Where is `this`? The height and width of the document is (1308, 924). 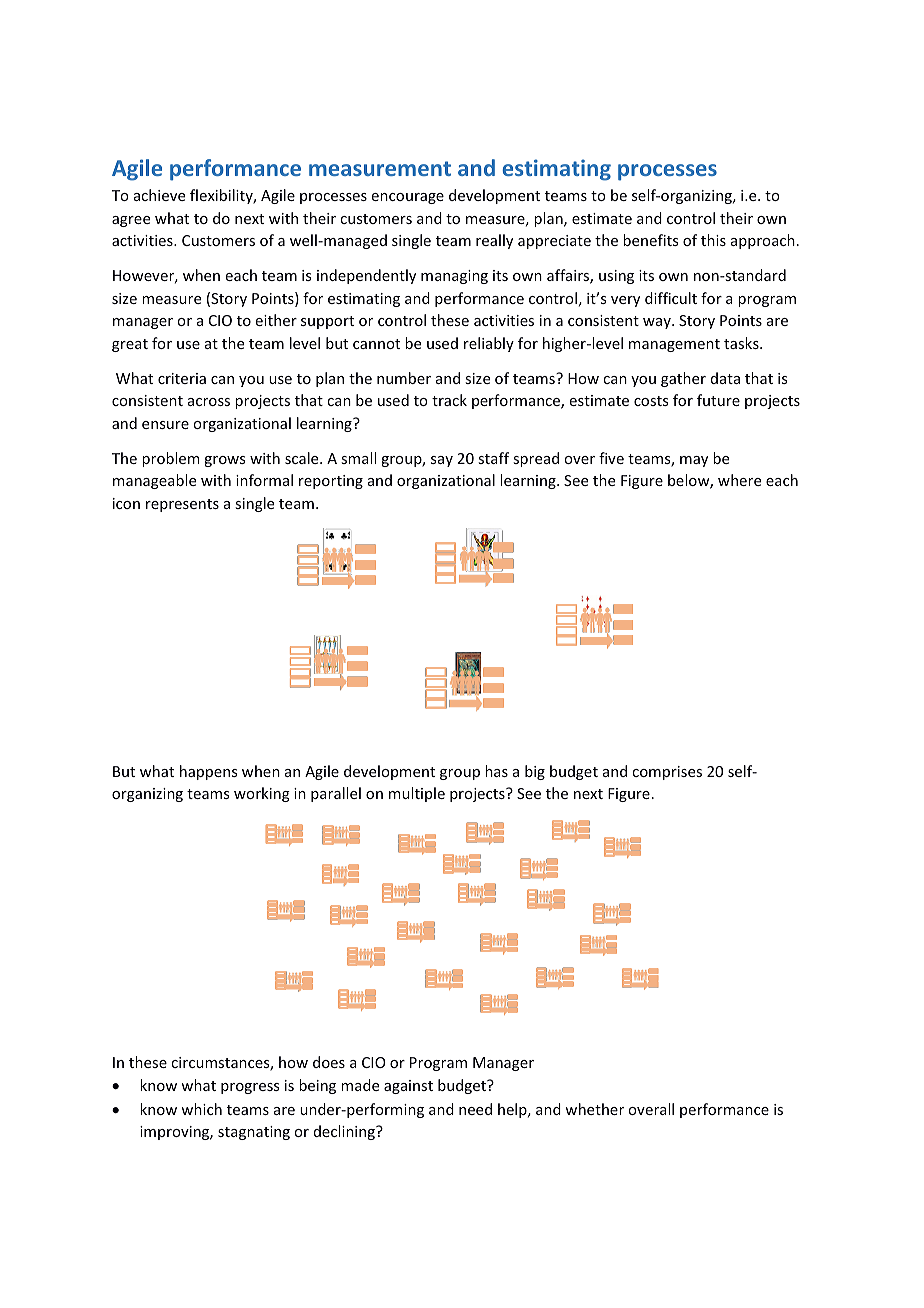
this is located at coordinates (713, 240).
